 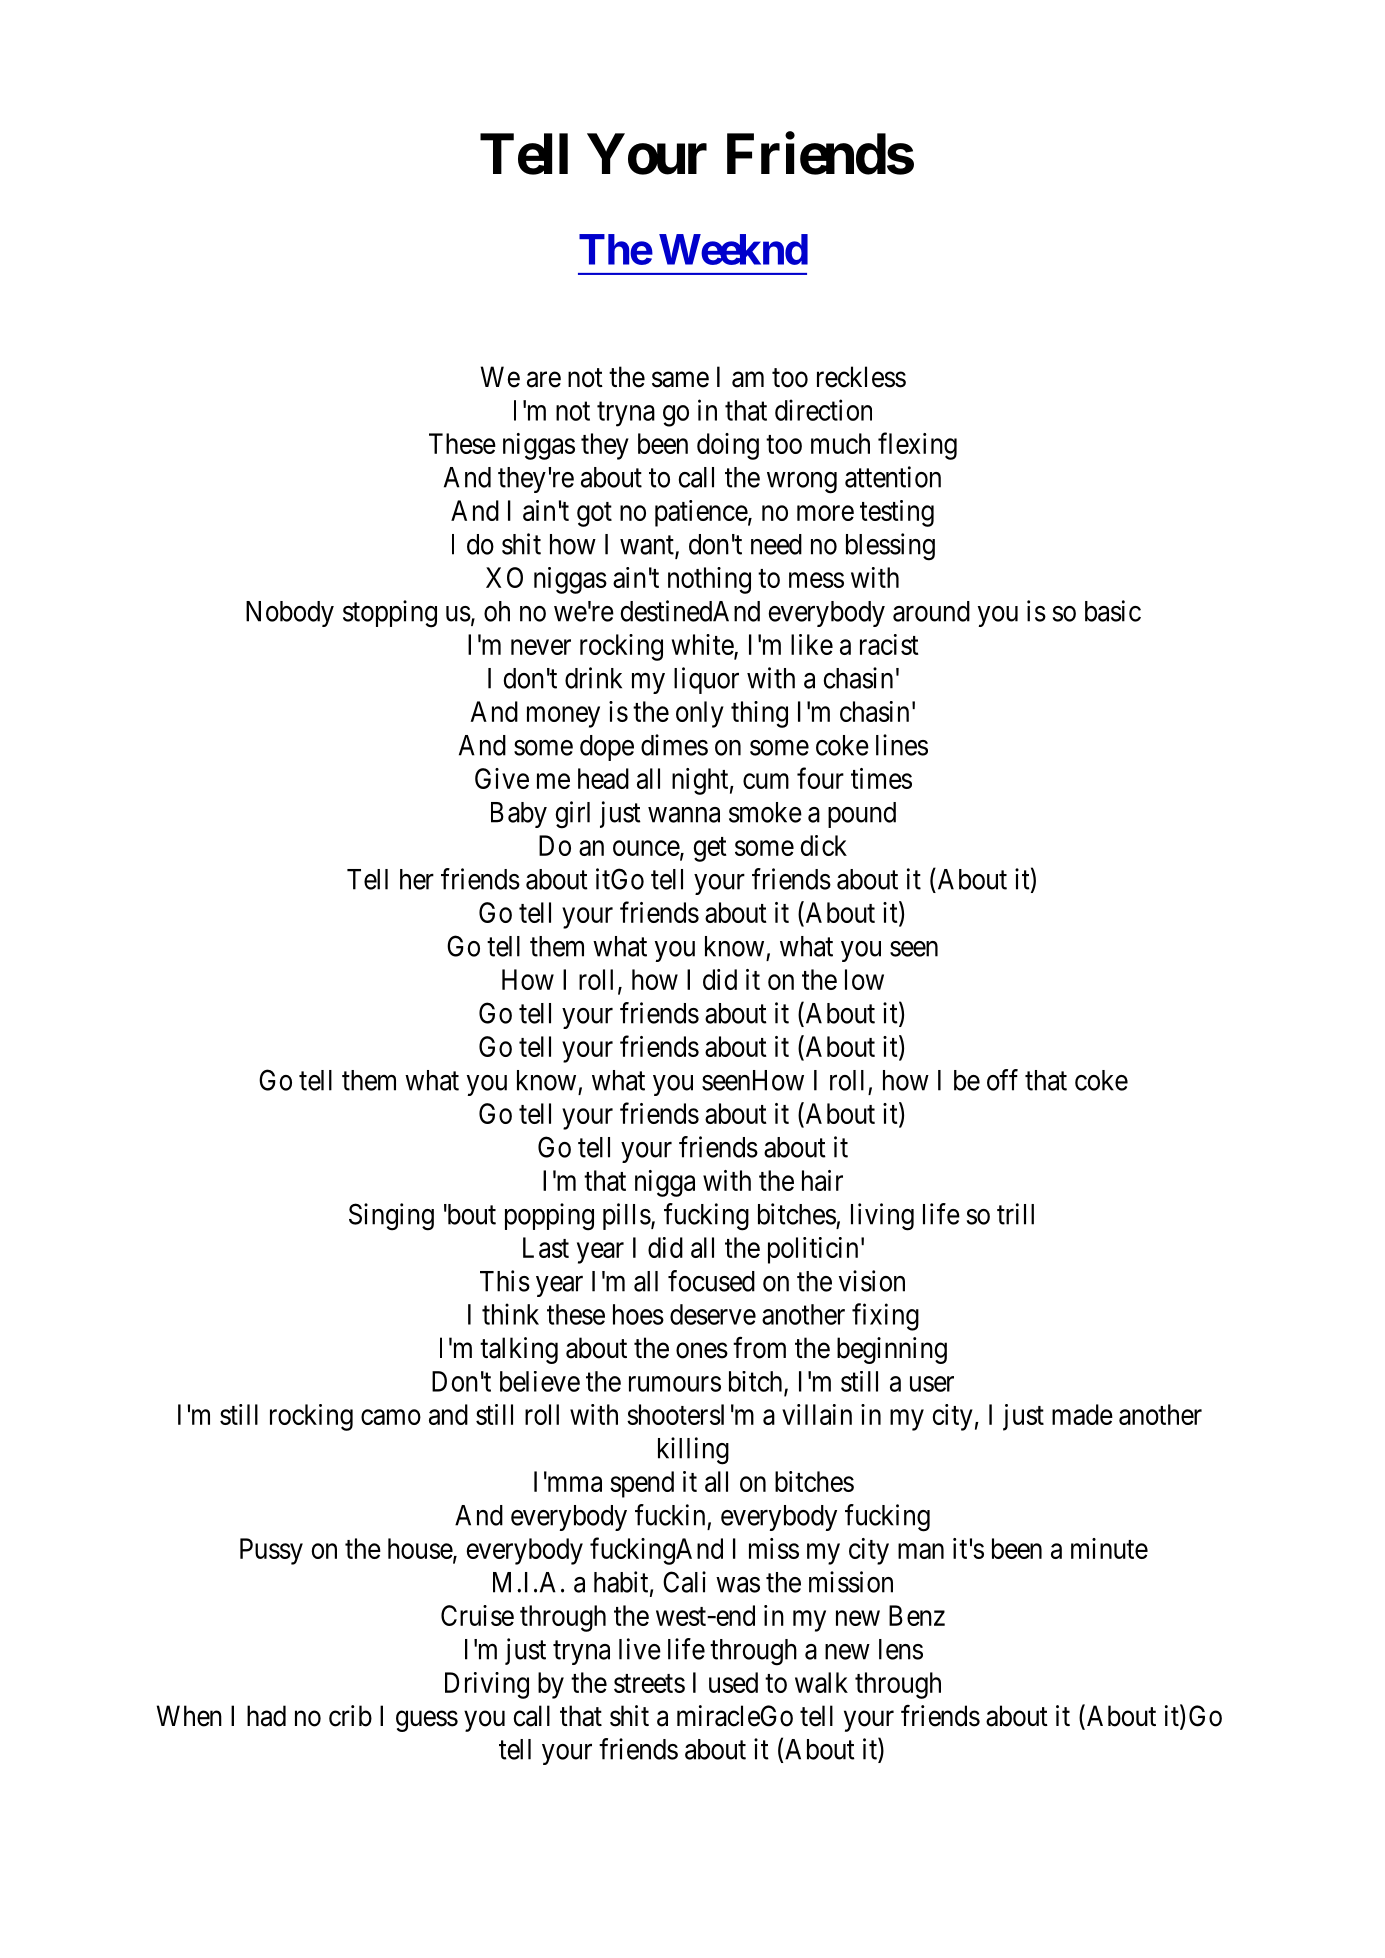 I want to click on live, so click(x=640, y=1649).
